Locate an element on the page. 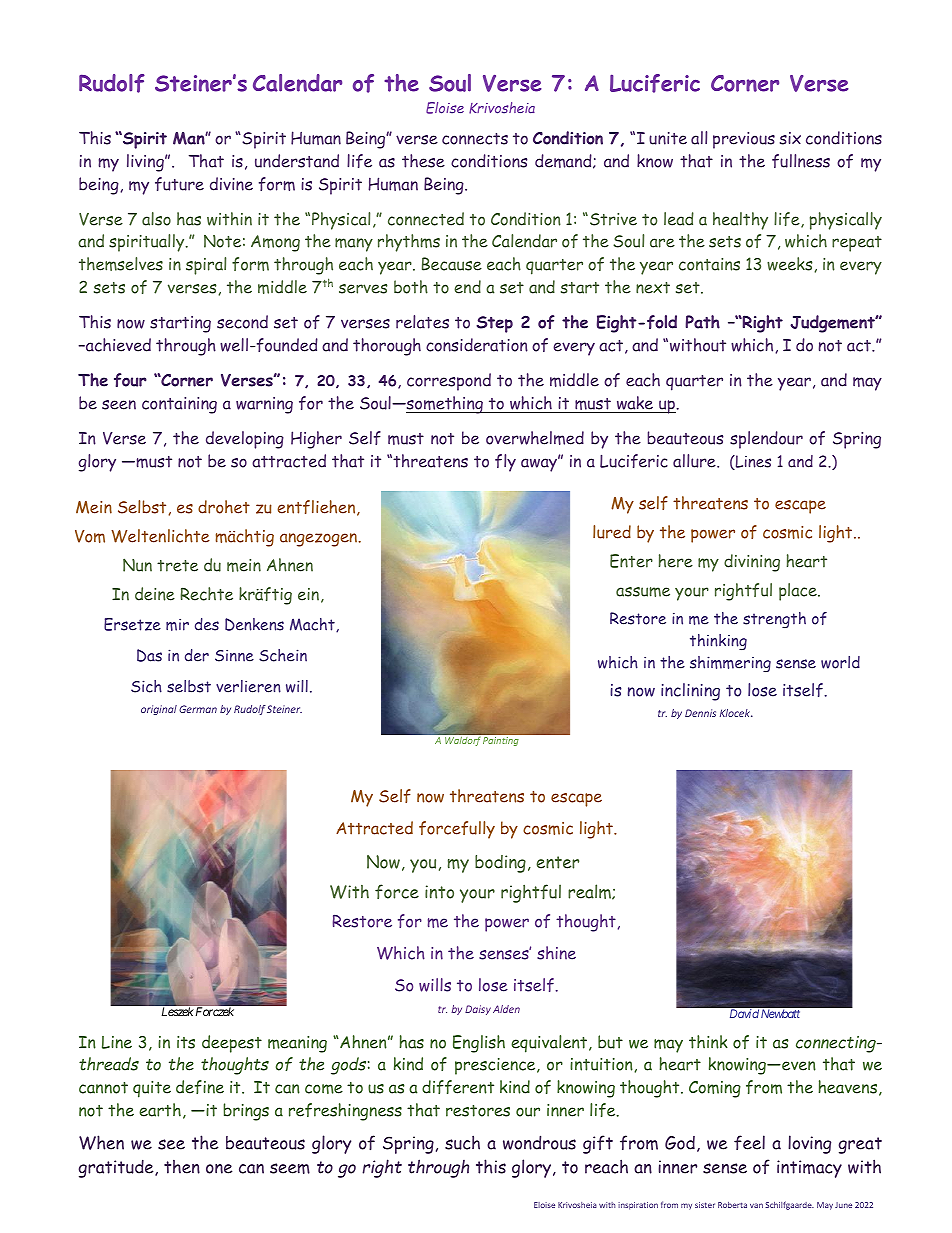  Das is located at coordinates (149, 655).
